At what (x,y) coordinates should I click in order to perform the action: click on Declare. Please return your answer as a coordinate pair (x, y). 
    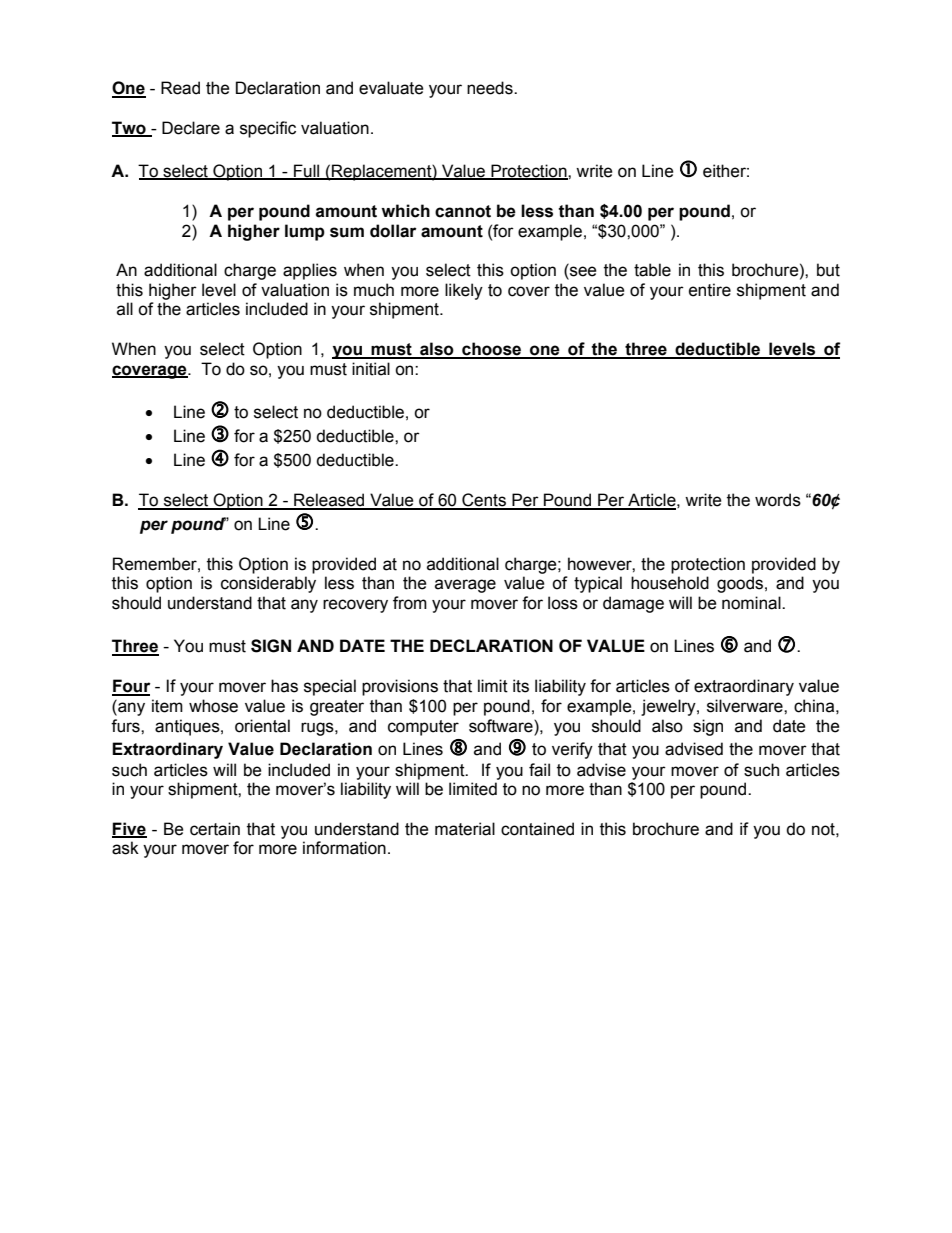
    Looking at the image, I should click on (191, 128).
